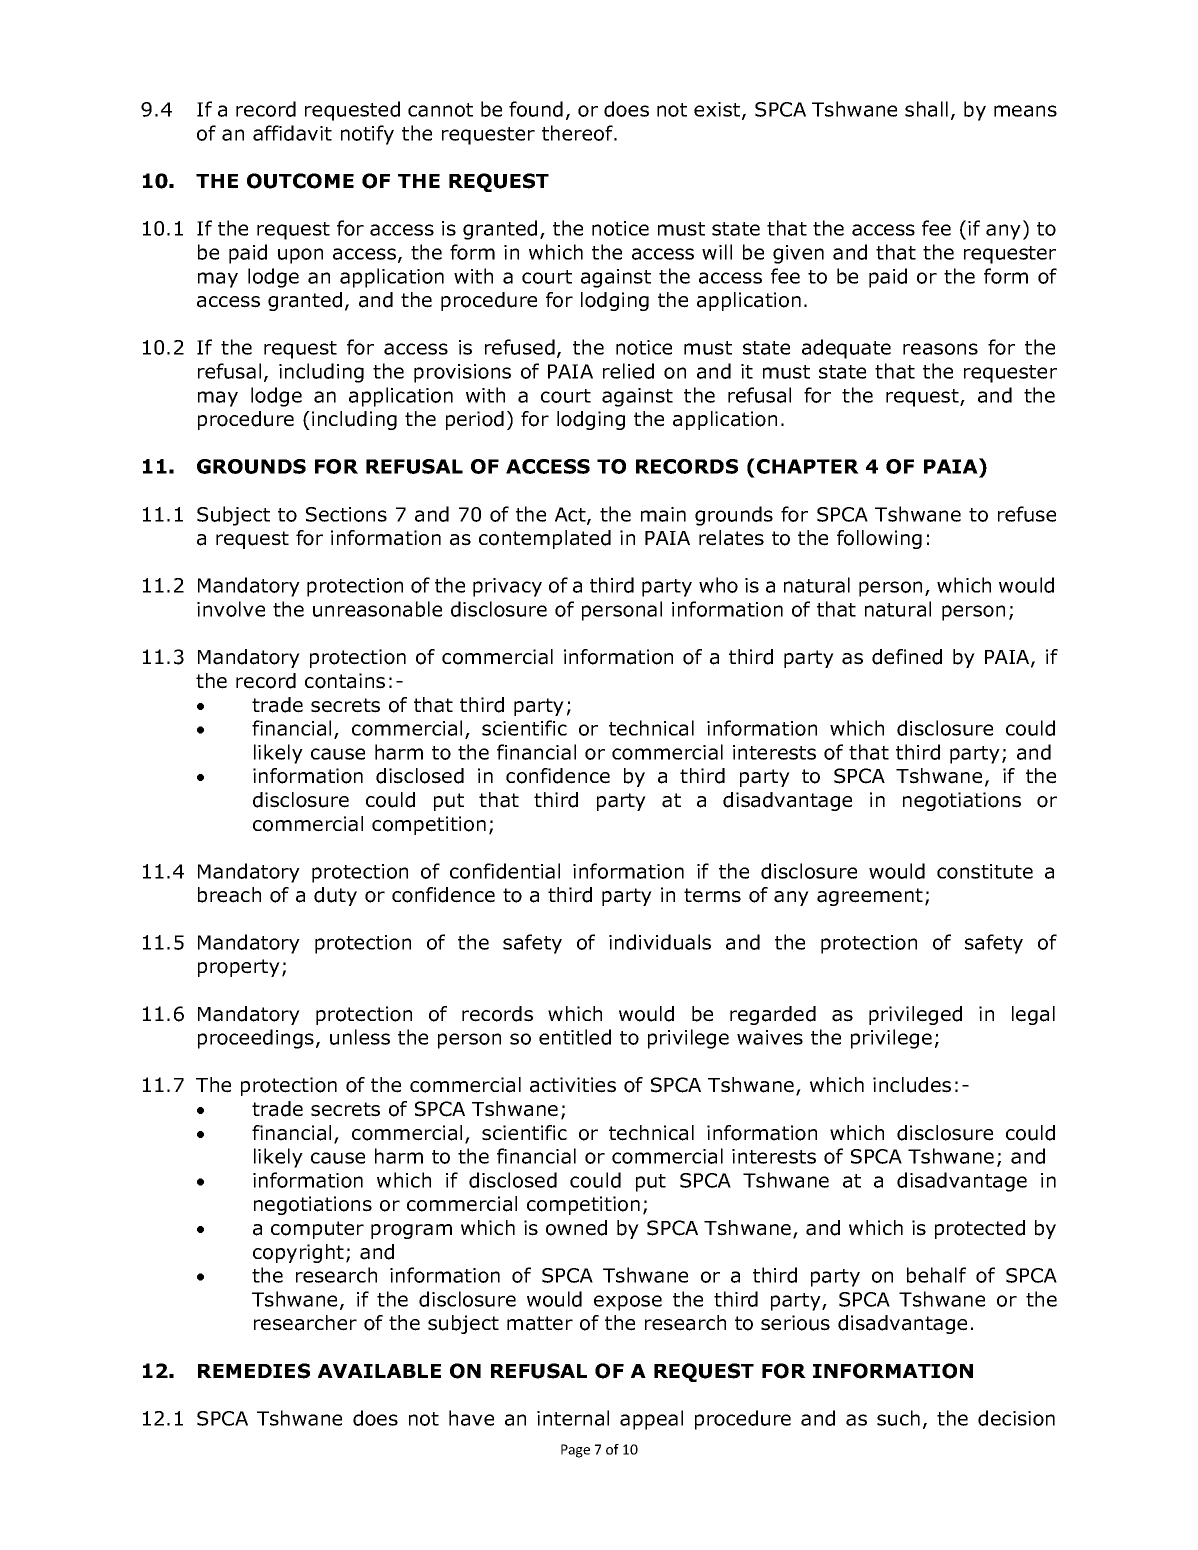 The width and height of the page is (1198, 1550). What do you see at coordinates (573, 1085) in the page?
I see `activities` at bounding box center [573, 1085].
